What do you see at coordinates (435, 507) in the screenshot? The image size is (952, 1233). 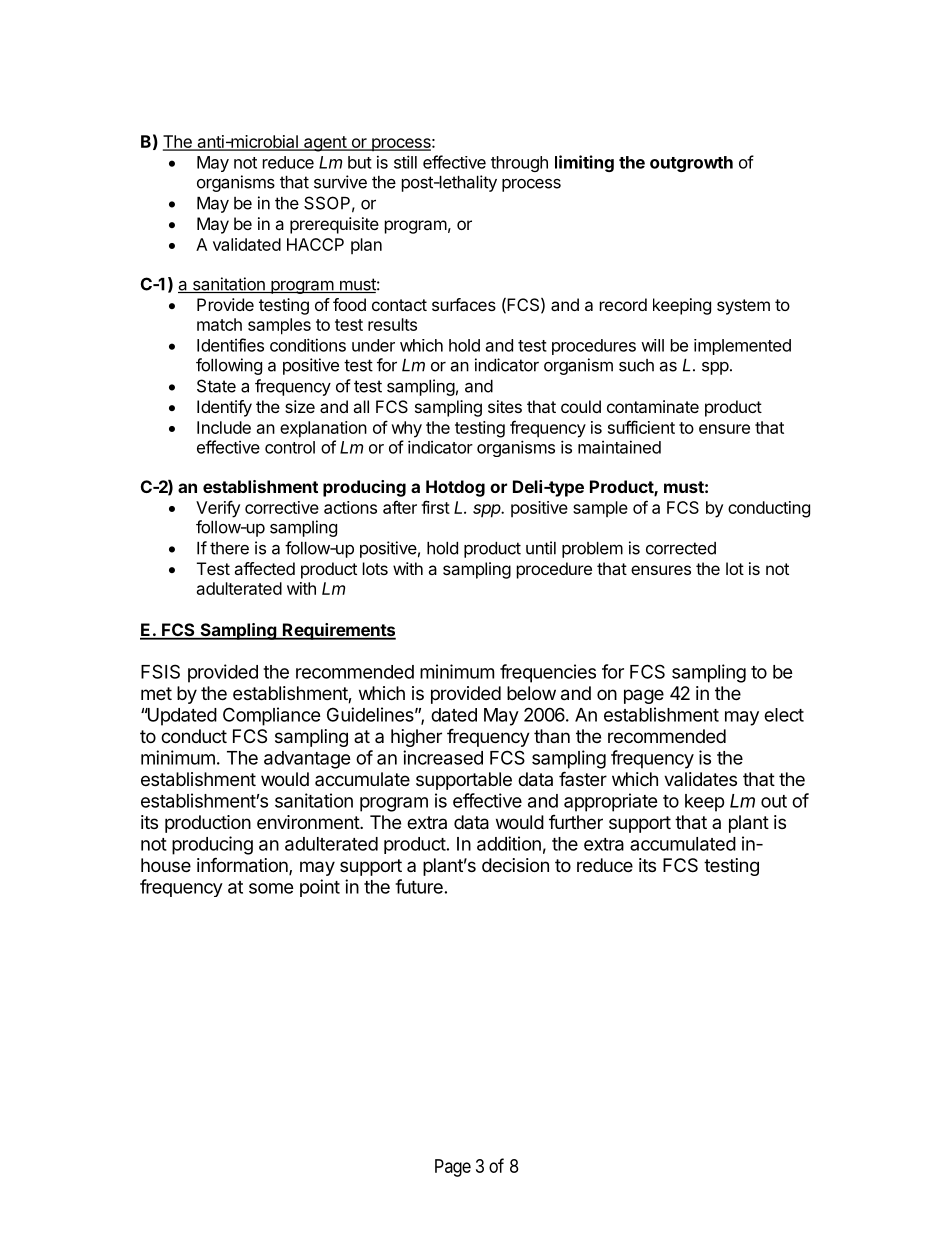 I see `first` at bounding box center [435, 507].
